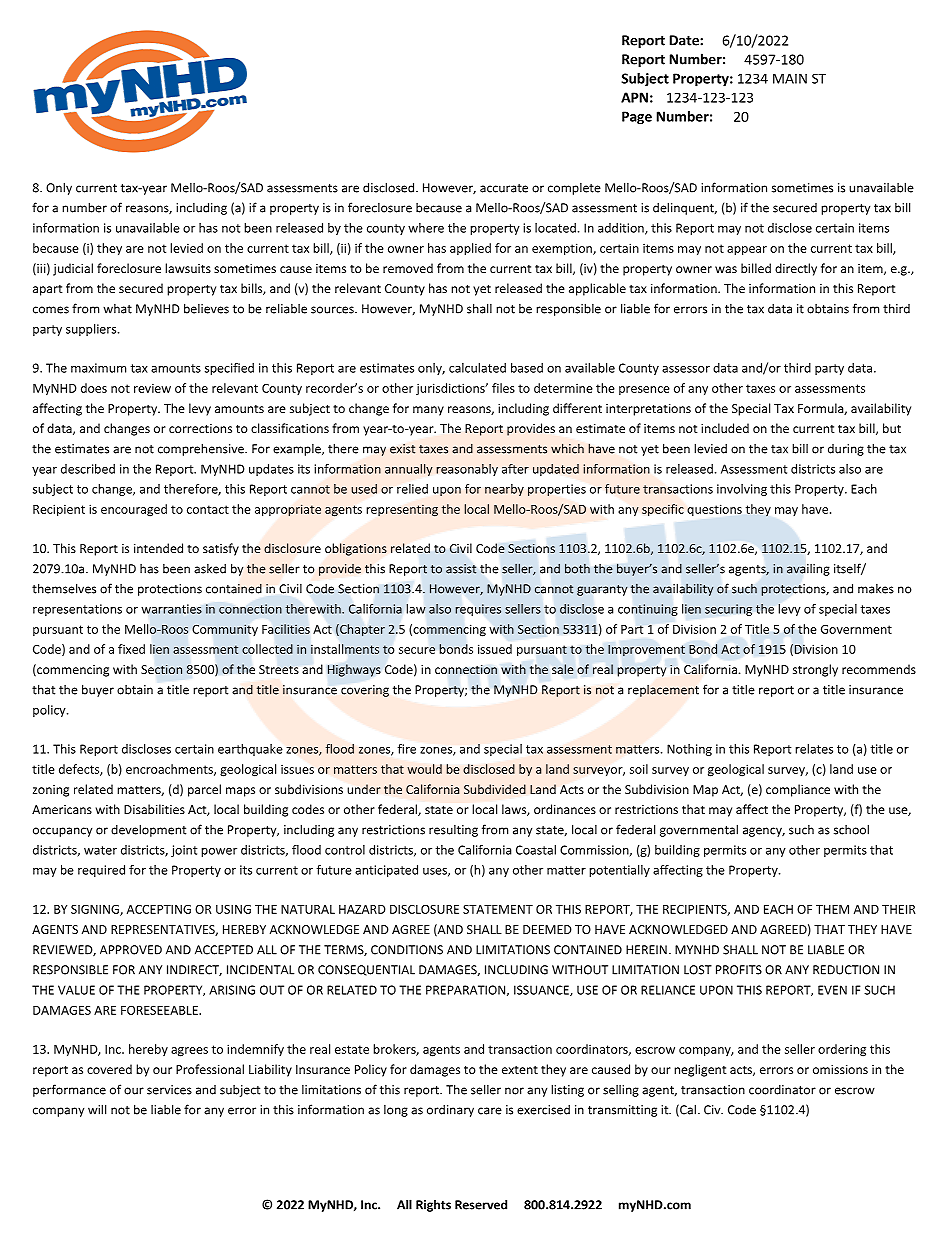 This page has height=1233, width=952. Describe the element at coordinates (481, 1204) in the page. I see `Reserved` at that location.
